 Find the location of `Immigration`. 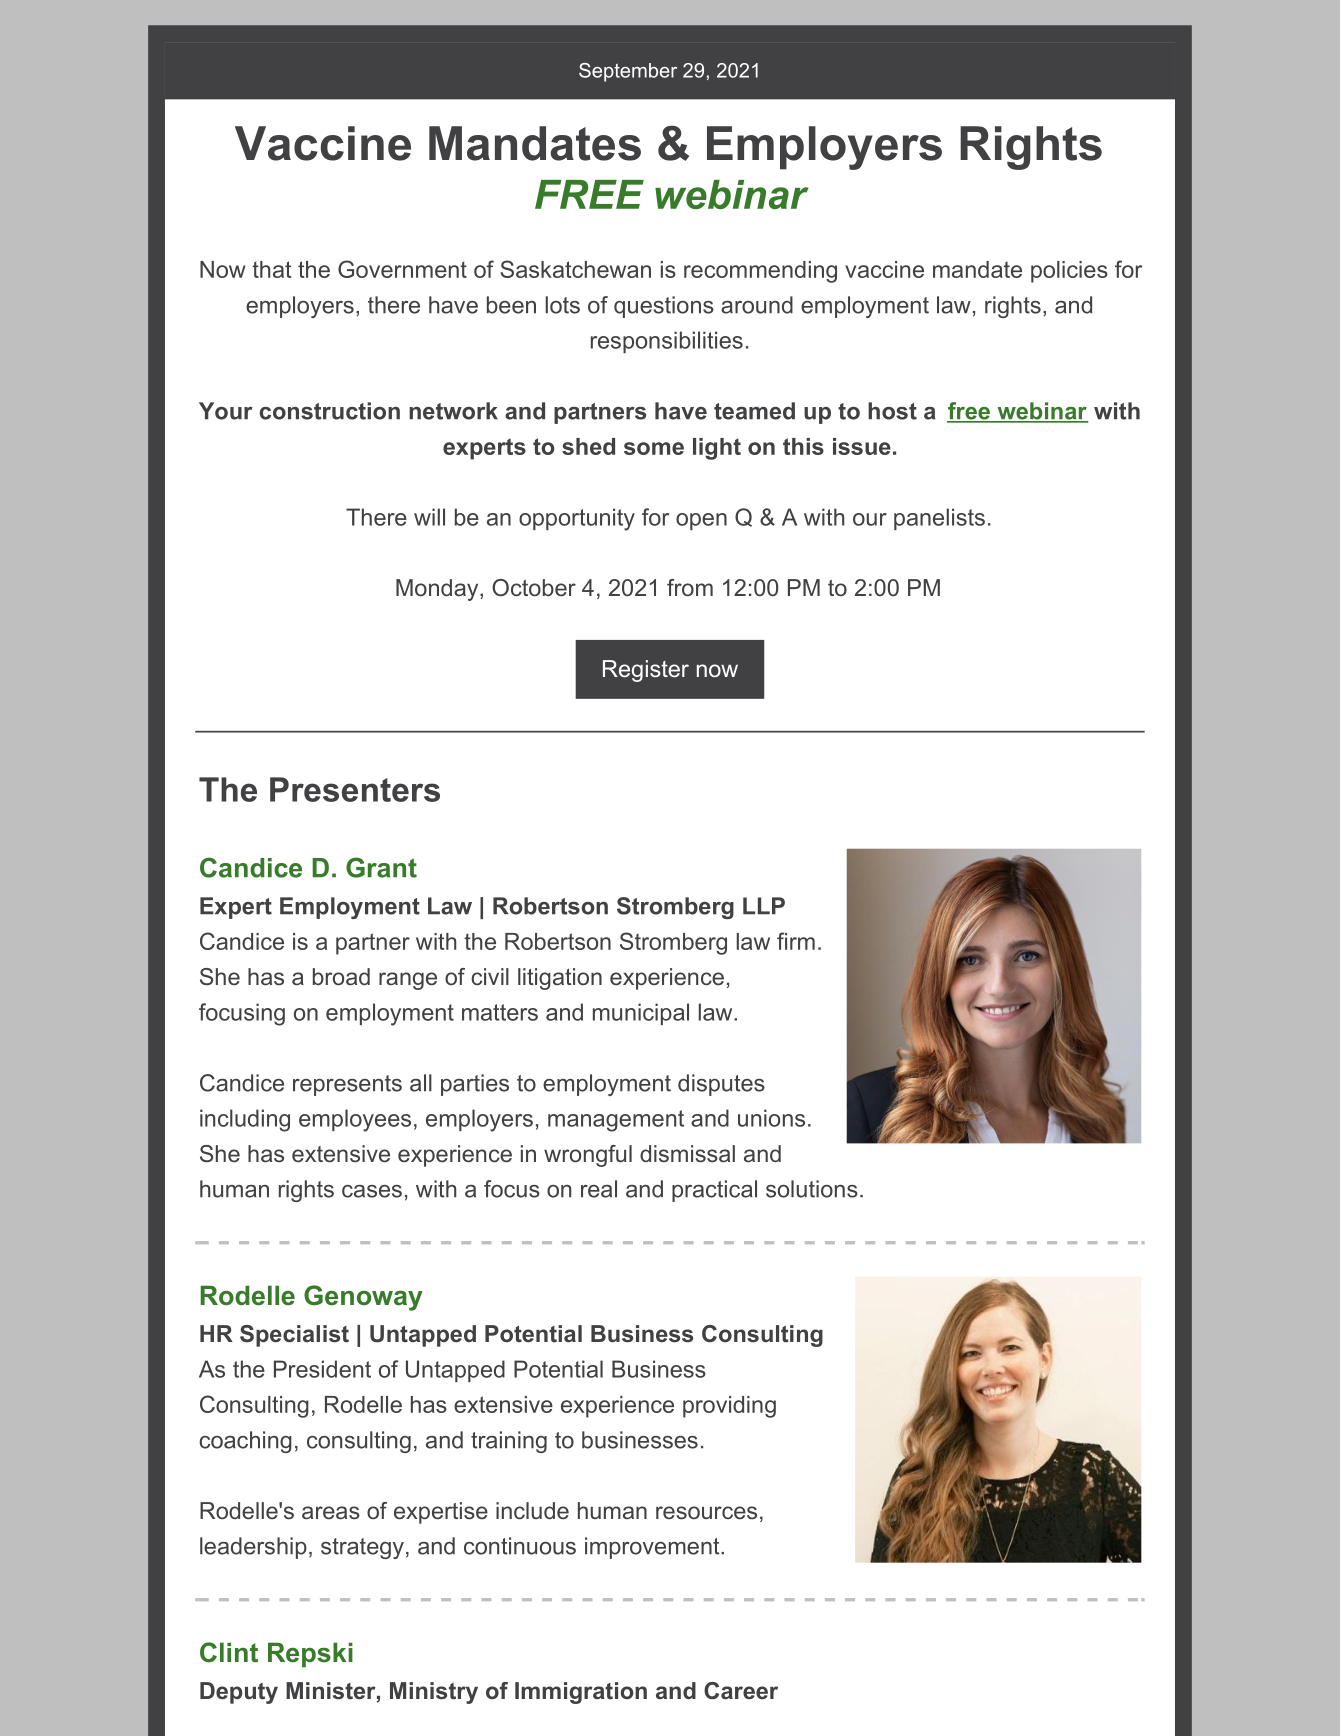

Immigration is located at coordinates (581, 1693).
